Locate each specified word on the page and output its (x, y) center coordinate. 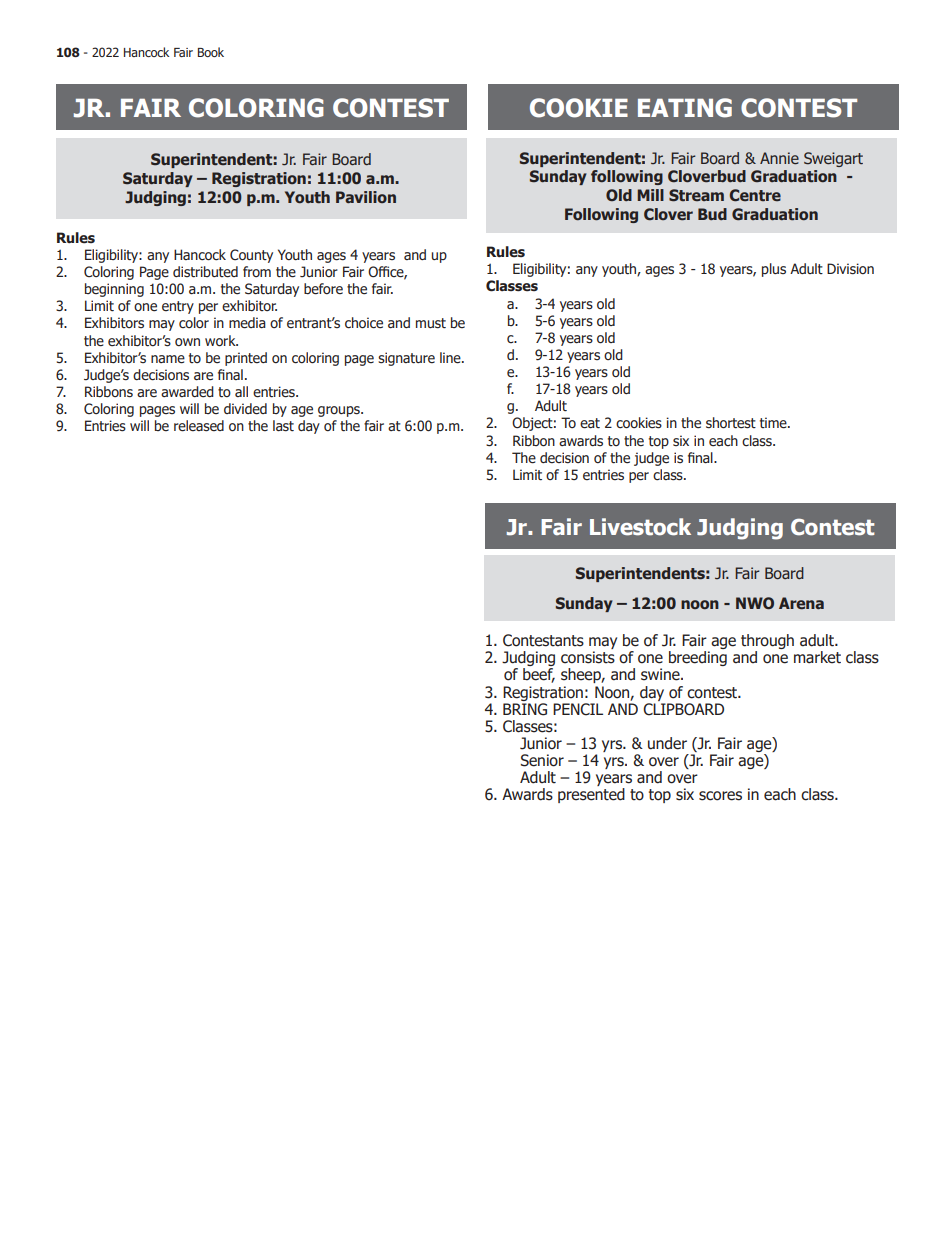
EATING (685, 108)
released (199, 426)
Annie (779, 158)
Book (211, 52)
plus (774, 270)
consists (588, 657)
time (774, 423)
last (283, 426)
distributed (205, 272)
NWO (755, 603)
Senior (542, 760)
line (451, 358)
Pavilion (366, 197)
